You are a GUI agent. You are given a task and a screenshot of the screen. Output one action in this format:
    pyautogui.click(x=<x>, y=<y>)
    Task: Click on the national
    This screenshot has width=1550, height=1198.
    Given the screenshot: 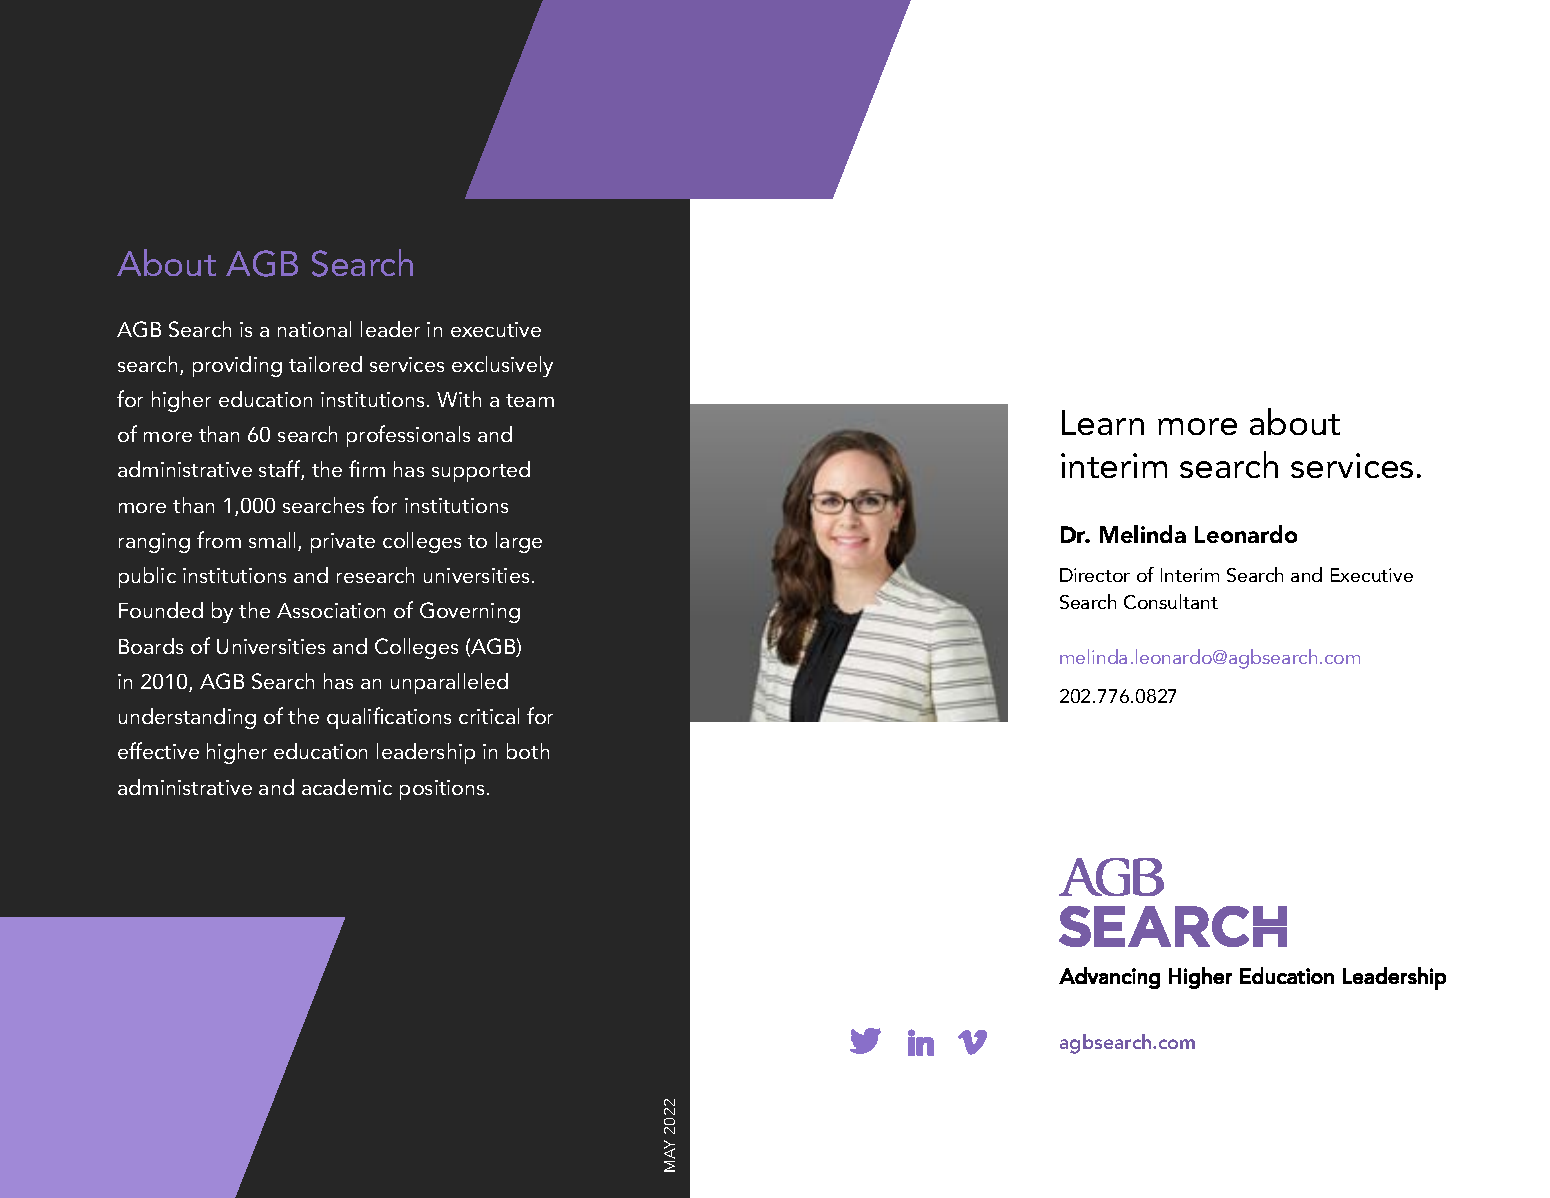 What is the action you would take?
    pyautogui.click(x=314, y=329)
